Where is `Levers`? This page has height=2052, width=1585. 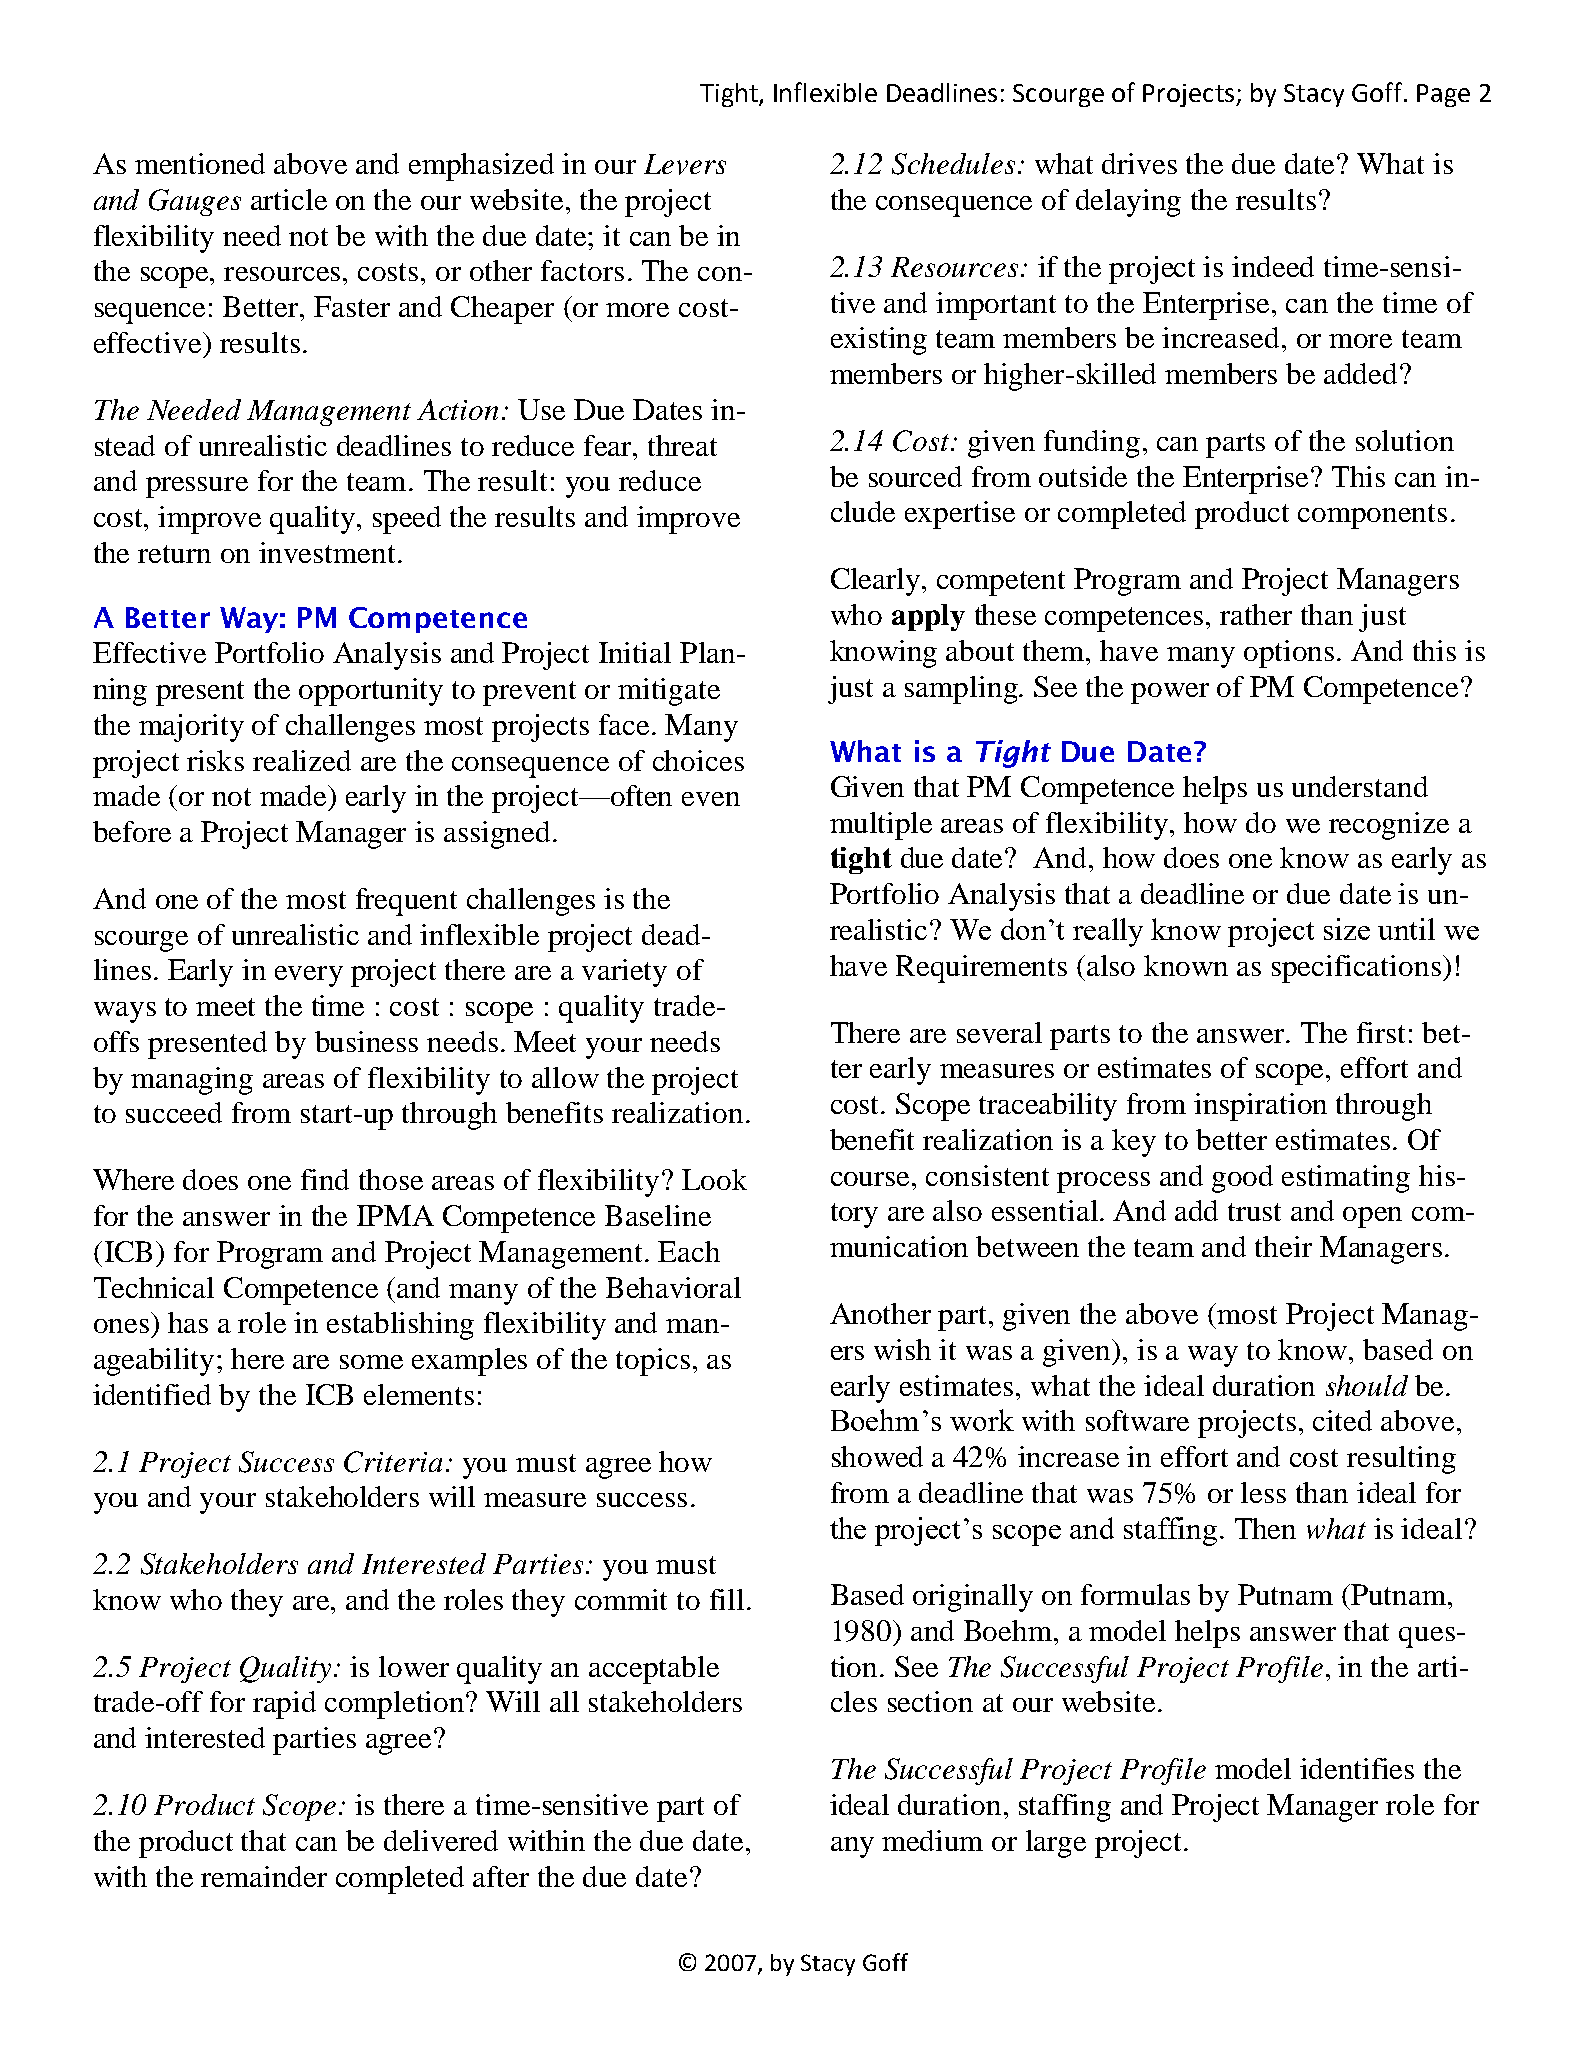 Levers is located at coordinates (685, 164).
